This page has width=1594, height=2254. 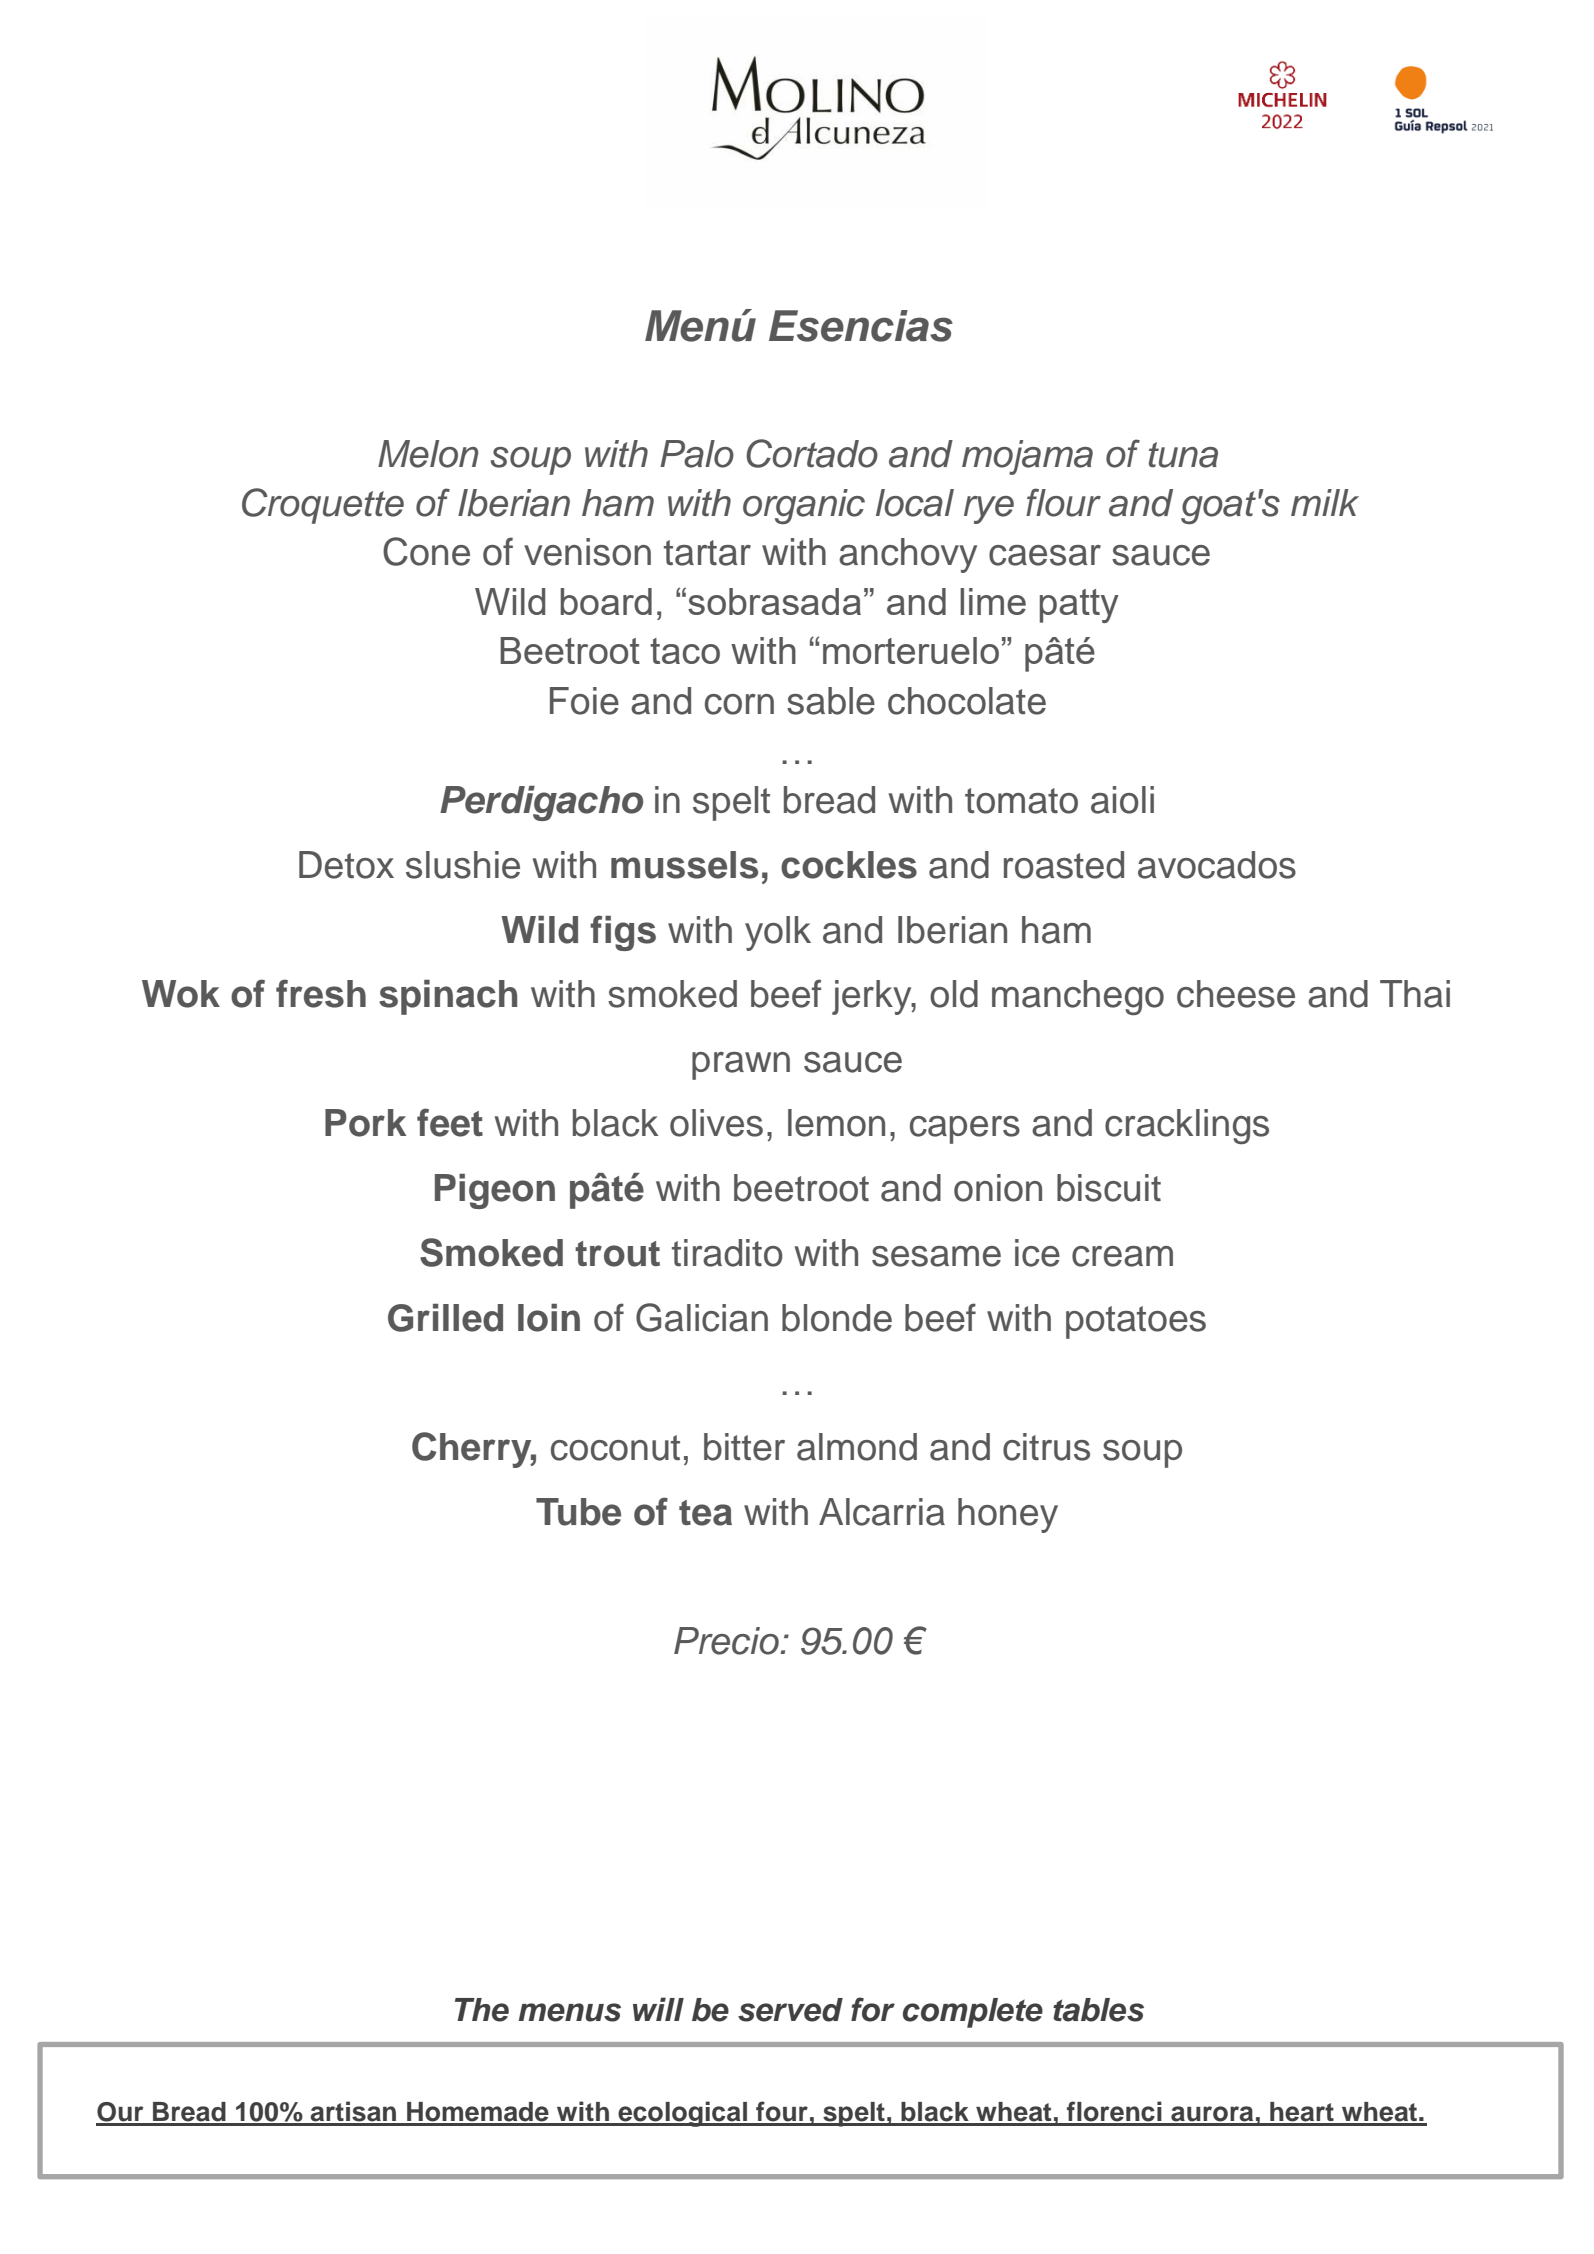 I want to click on roasted, so click(x=1064, y=865).
